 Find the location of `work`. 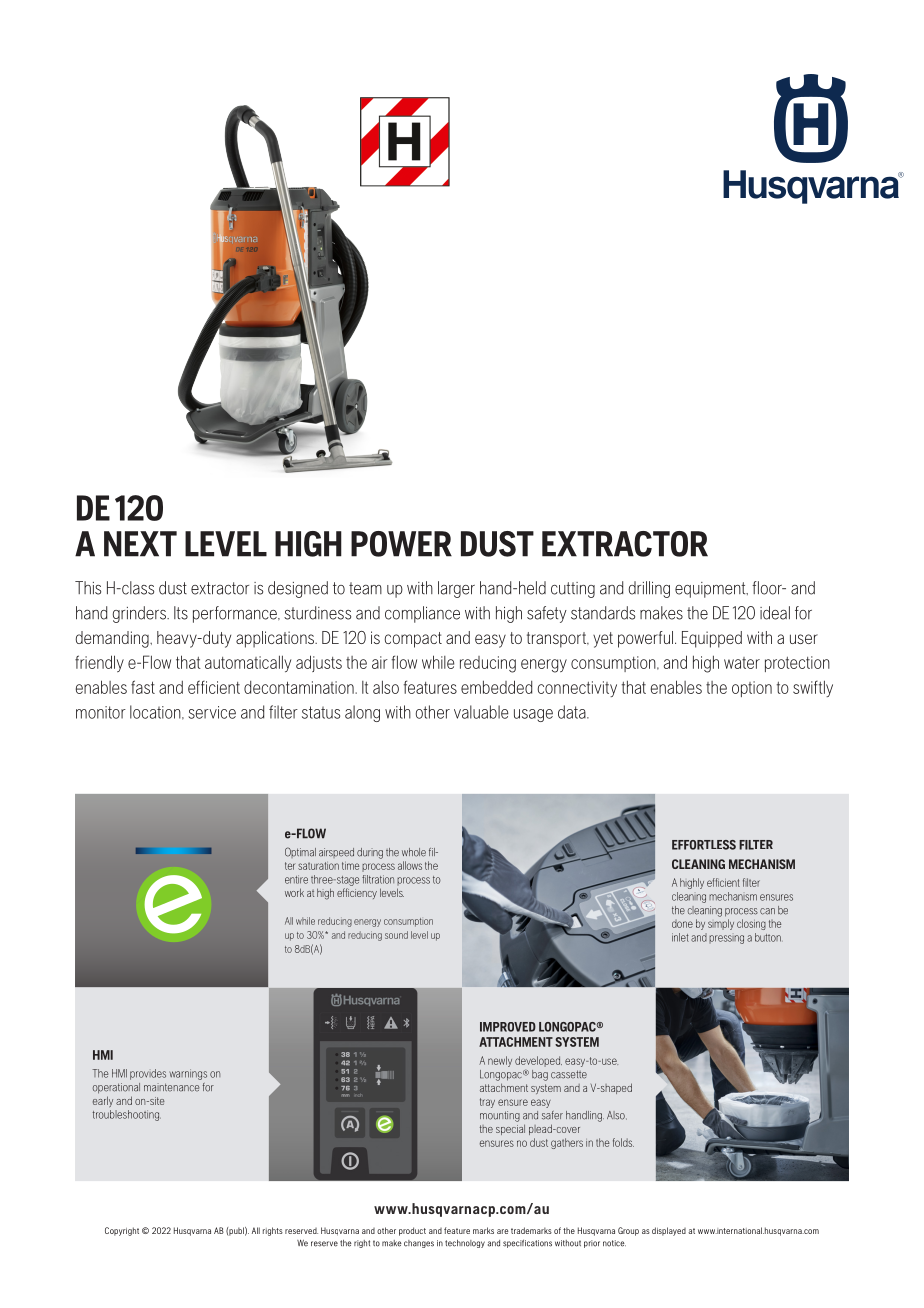

work is located at coordinates (294, 892).
